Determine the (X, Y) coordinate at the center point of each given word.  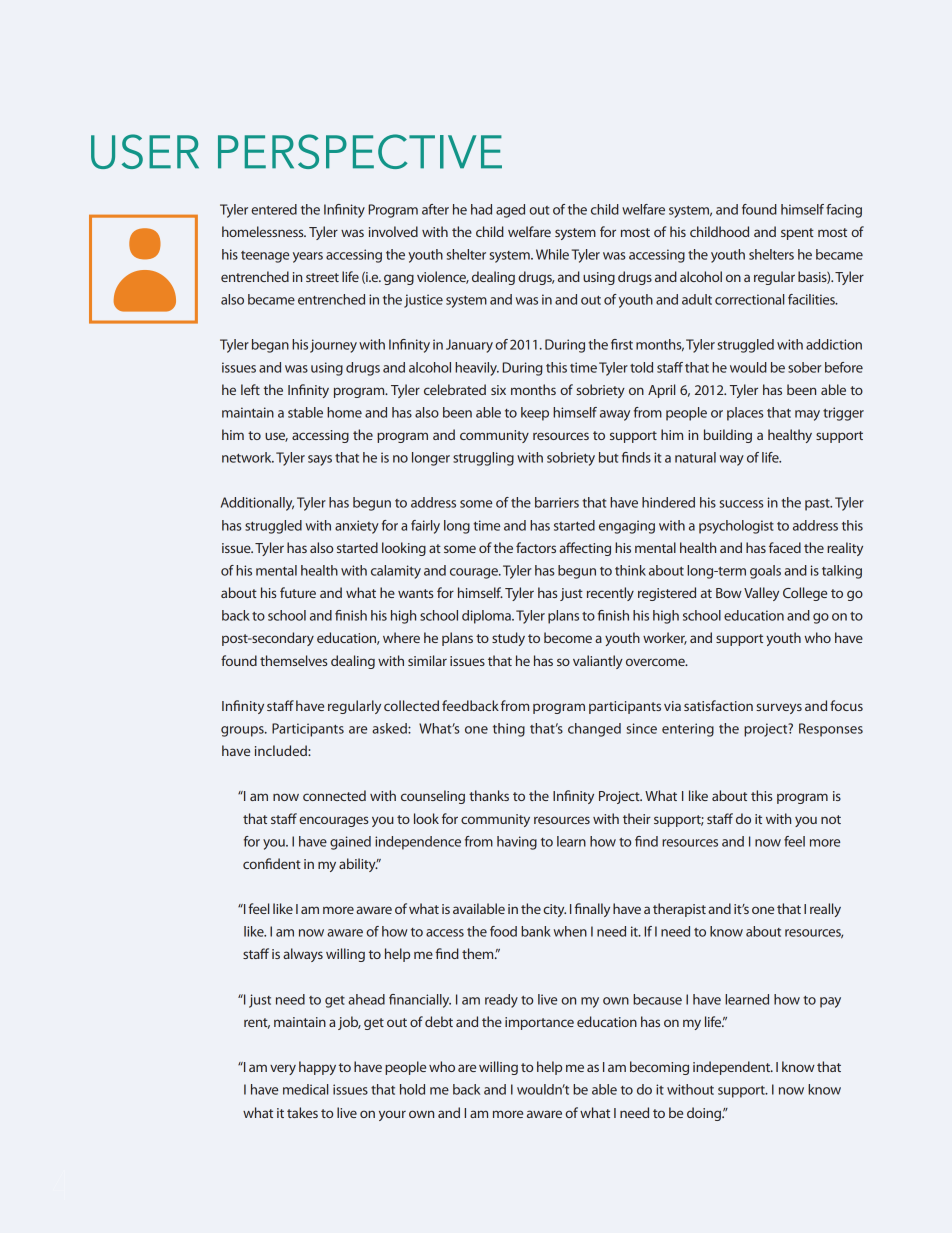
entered (274, 209)
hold (412, 1089)
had (481, 209)
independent (732, 1068)
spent (797, 234)
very (283, 1069)
